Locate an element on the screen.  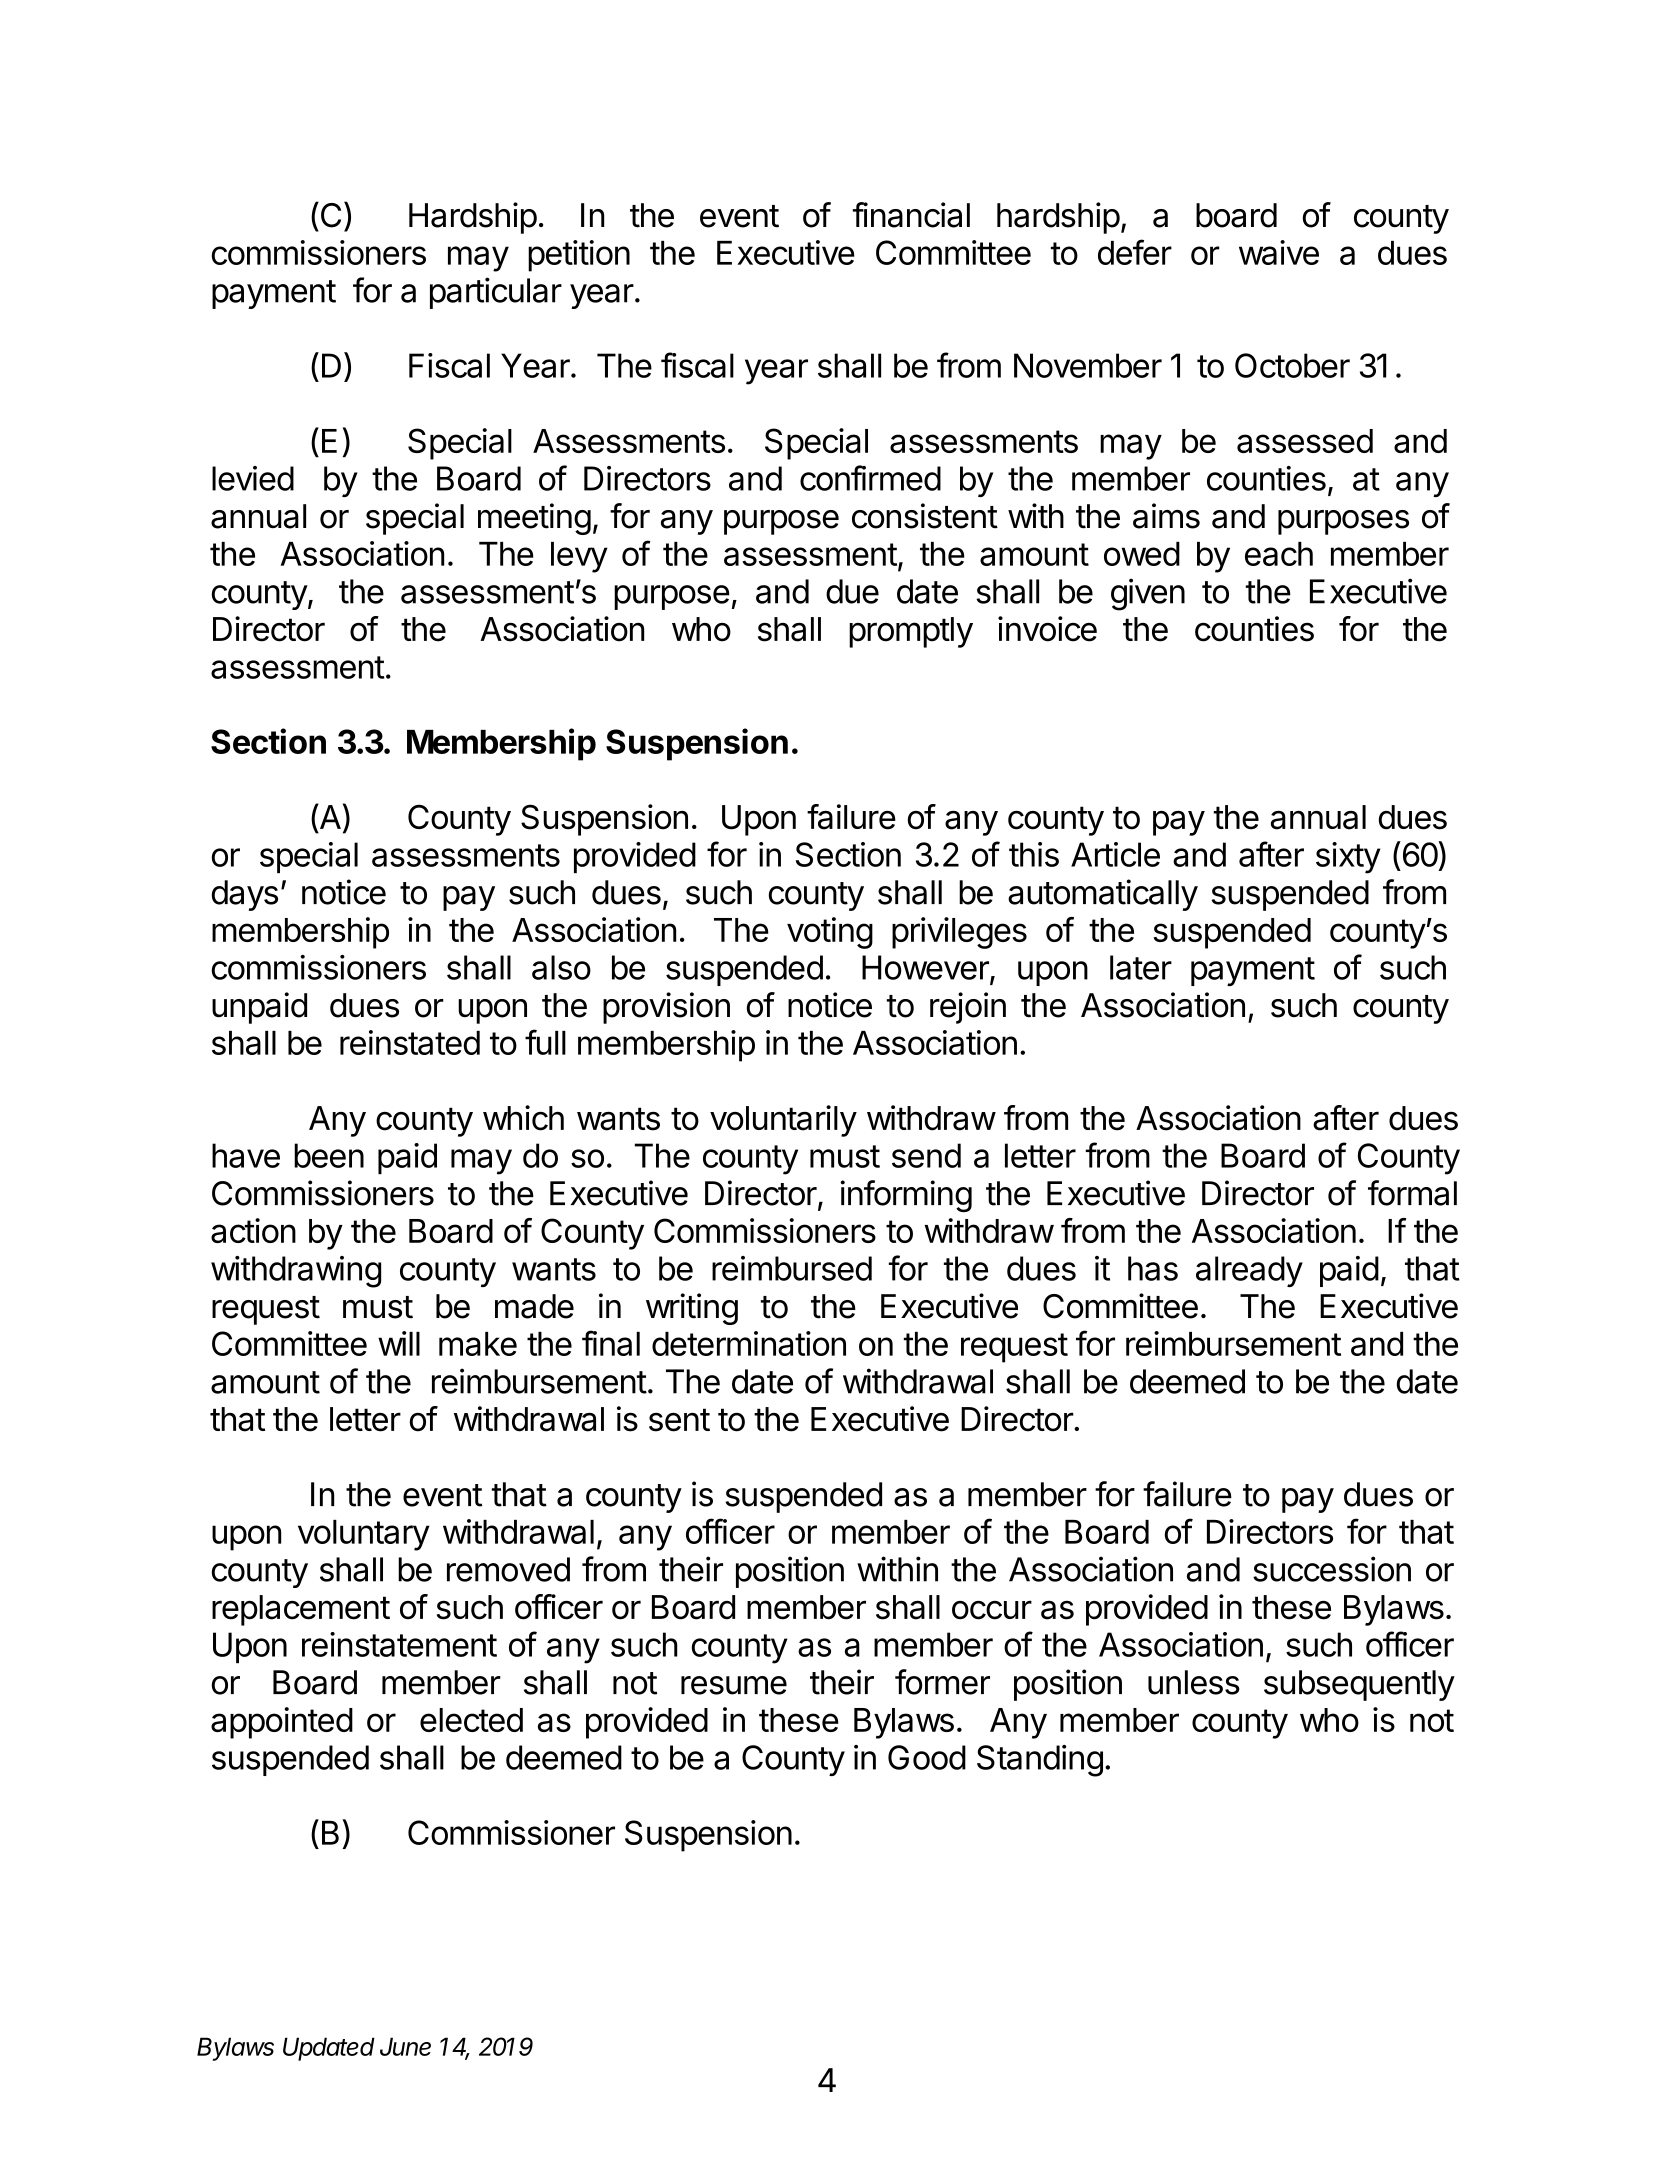
financial is located at coordinates (911, 215).
